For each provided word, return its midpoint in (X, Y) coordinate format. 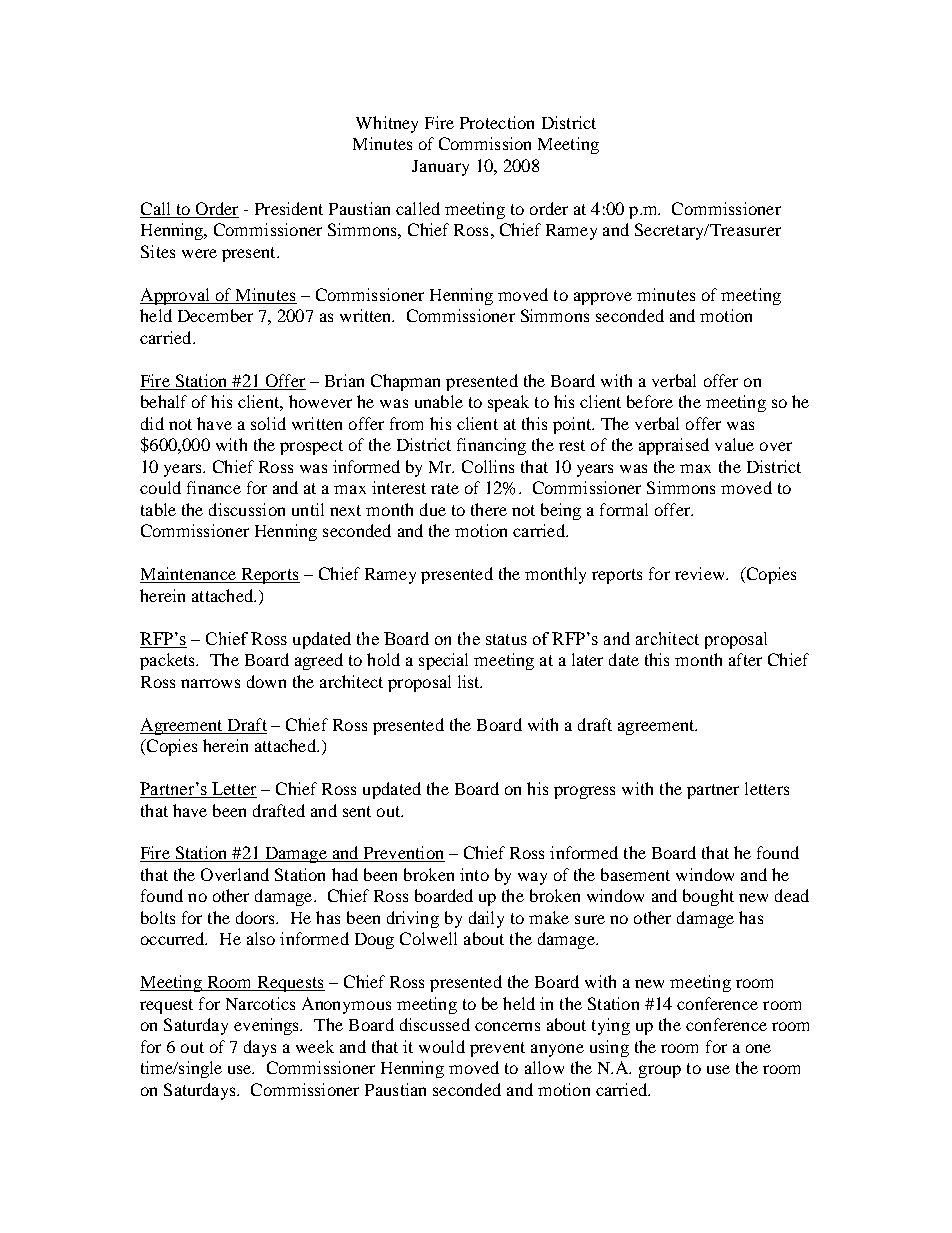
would (442, 1046)
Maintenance (189, 575)
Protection (497, 122)
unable (439, 401)
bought (708, 897)
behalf (164, 401)
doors (257, 917)
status (506, 639)
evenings (268, 1026)
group (660, 1071)
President (289, 208)
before (650, 401)
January (440, 168)
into (474, 874)
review (701, 573)
